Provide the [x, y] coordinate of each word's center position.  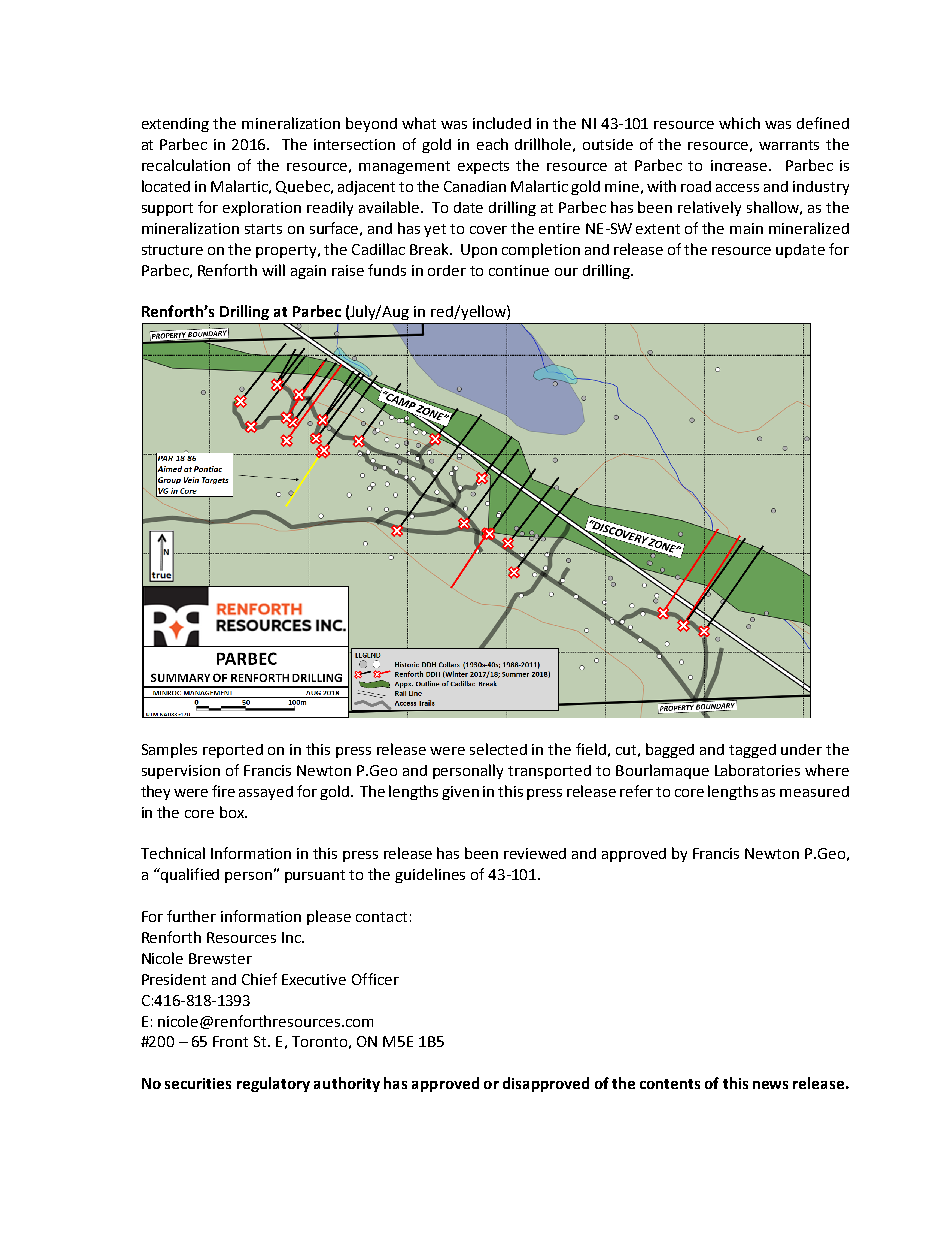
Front [230, 1041]
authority [347, 1084]
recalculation [186, 165]
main [746, 228]
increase [739, 165]
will [273, 270]
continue [519, 270]
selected [498, 749]
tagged [752, 751]
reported [233, 751]
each [492, 144]
